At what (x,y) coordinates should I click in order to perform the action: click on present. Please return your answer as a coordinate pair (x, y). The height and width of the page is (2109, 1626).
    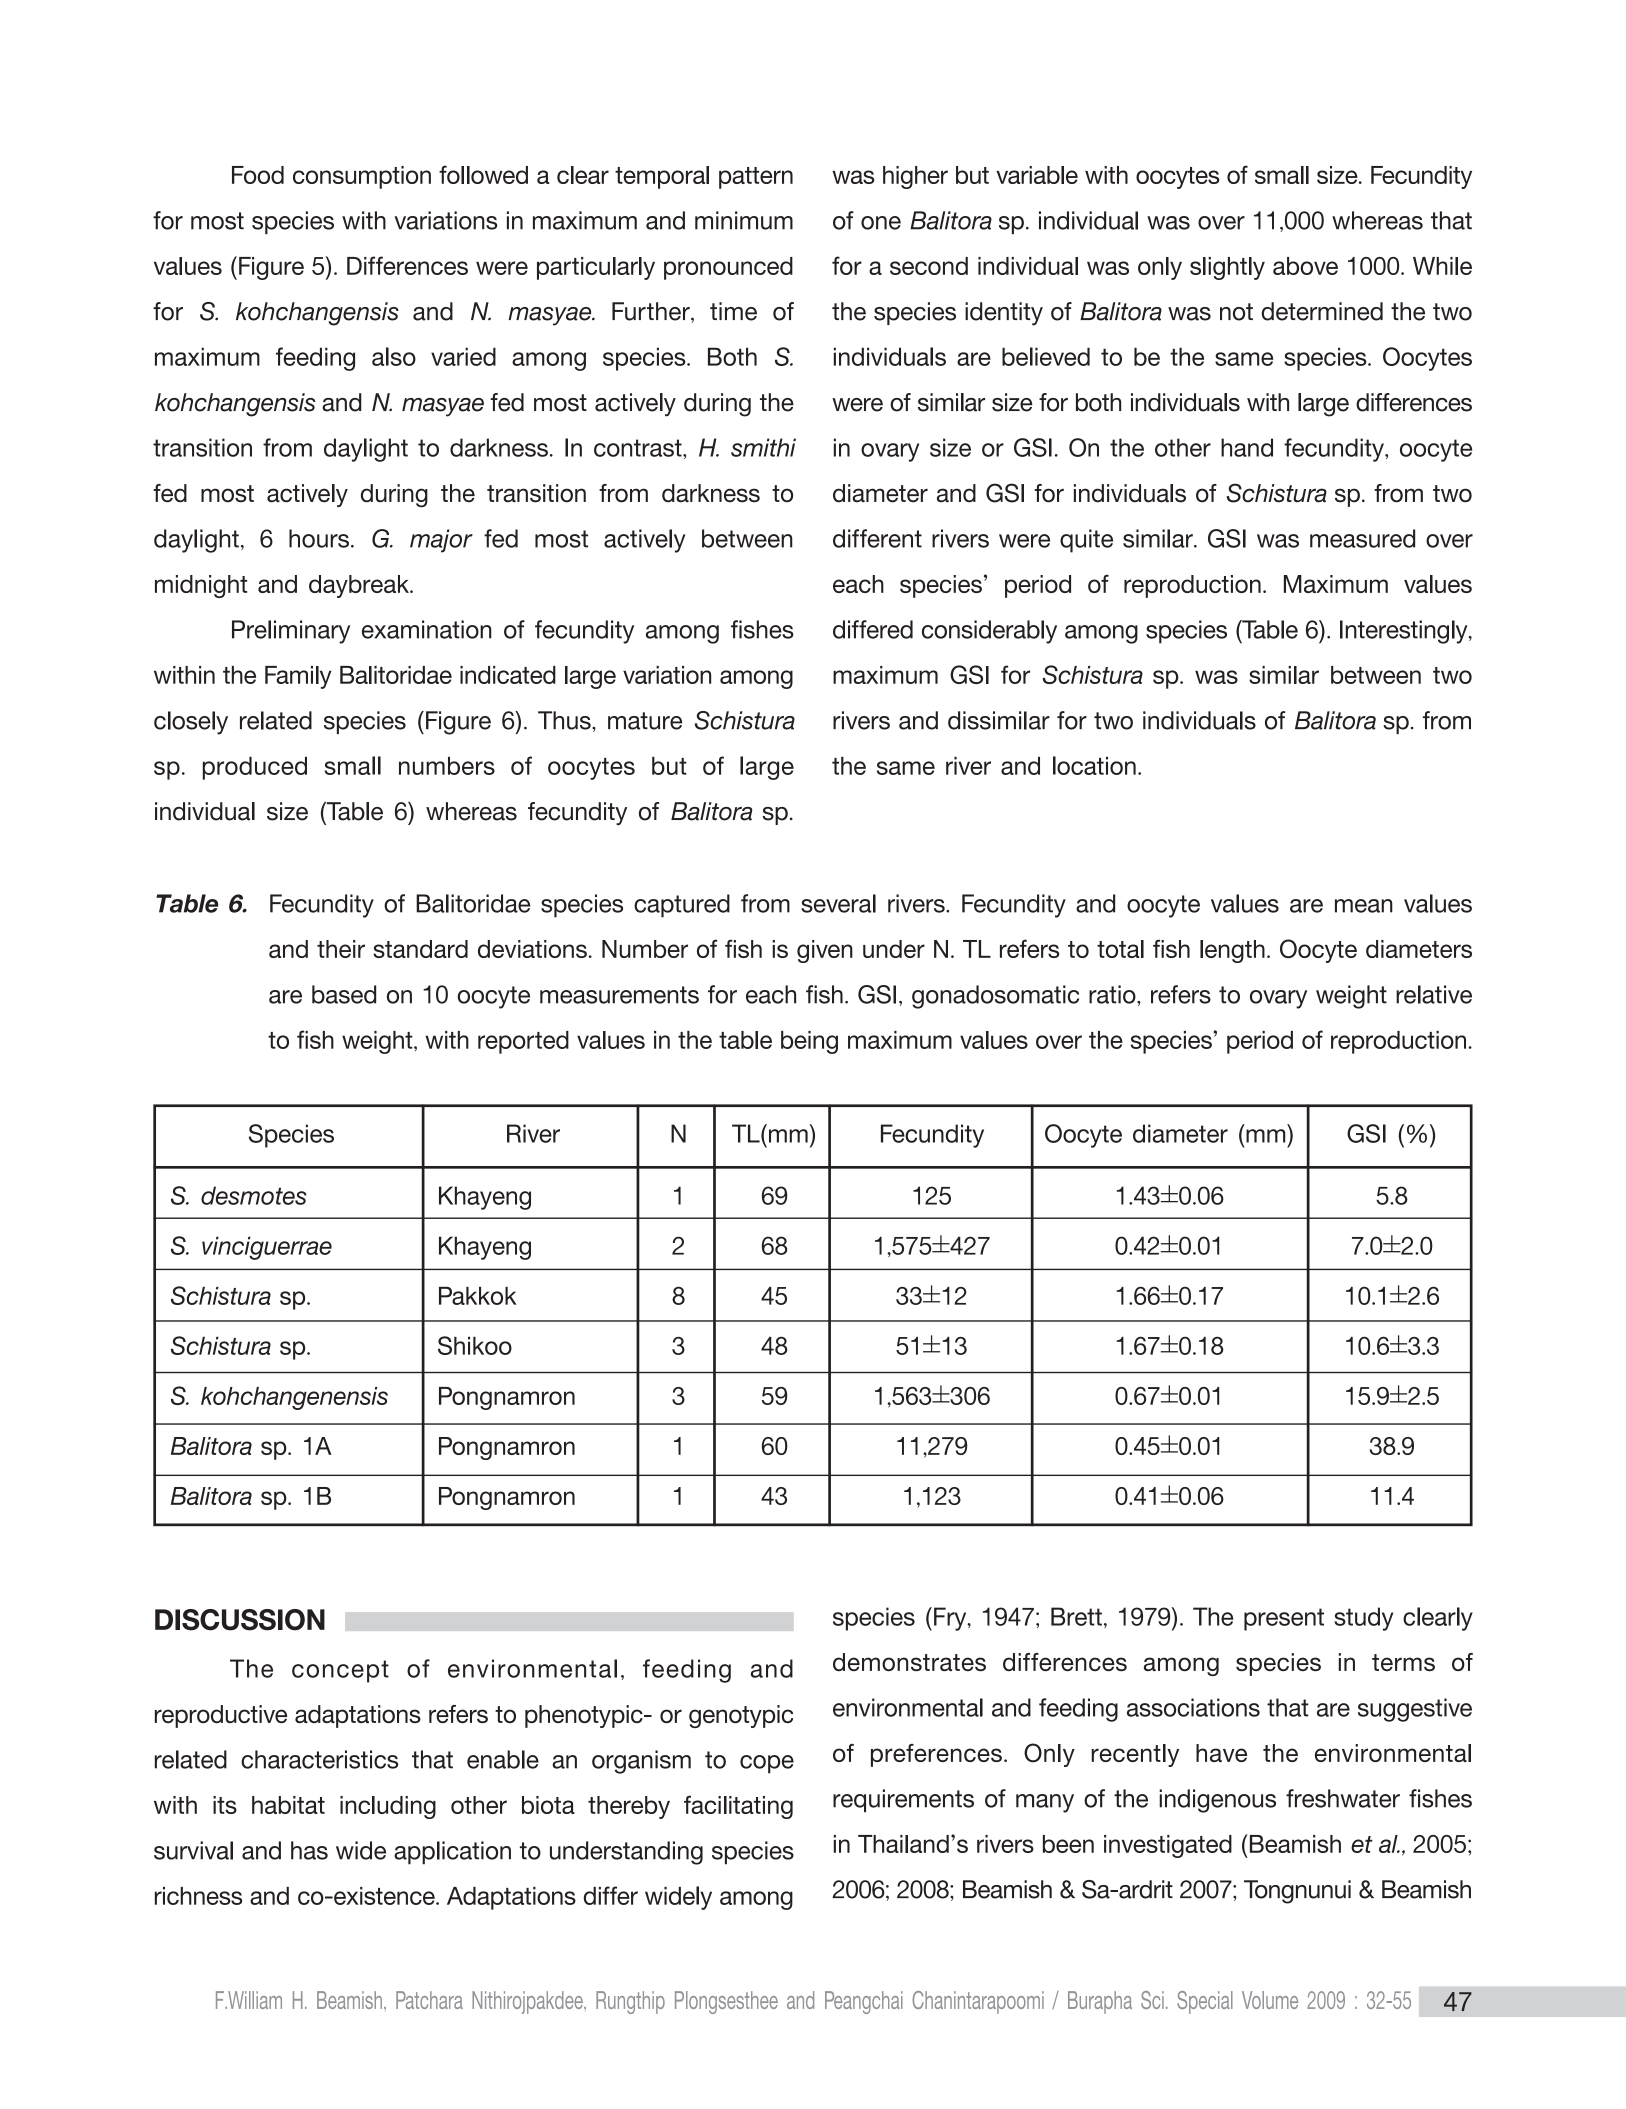
    Looking at the image, I should click on (1284, 1619).
